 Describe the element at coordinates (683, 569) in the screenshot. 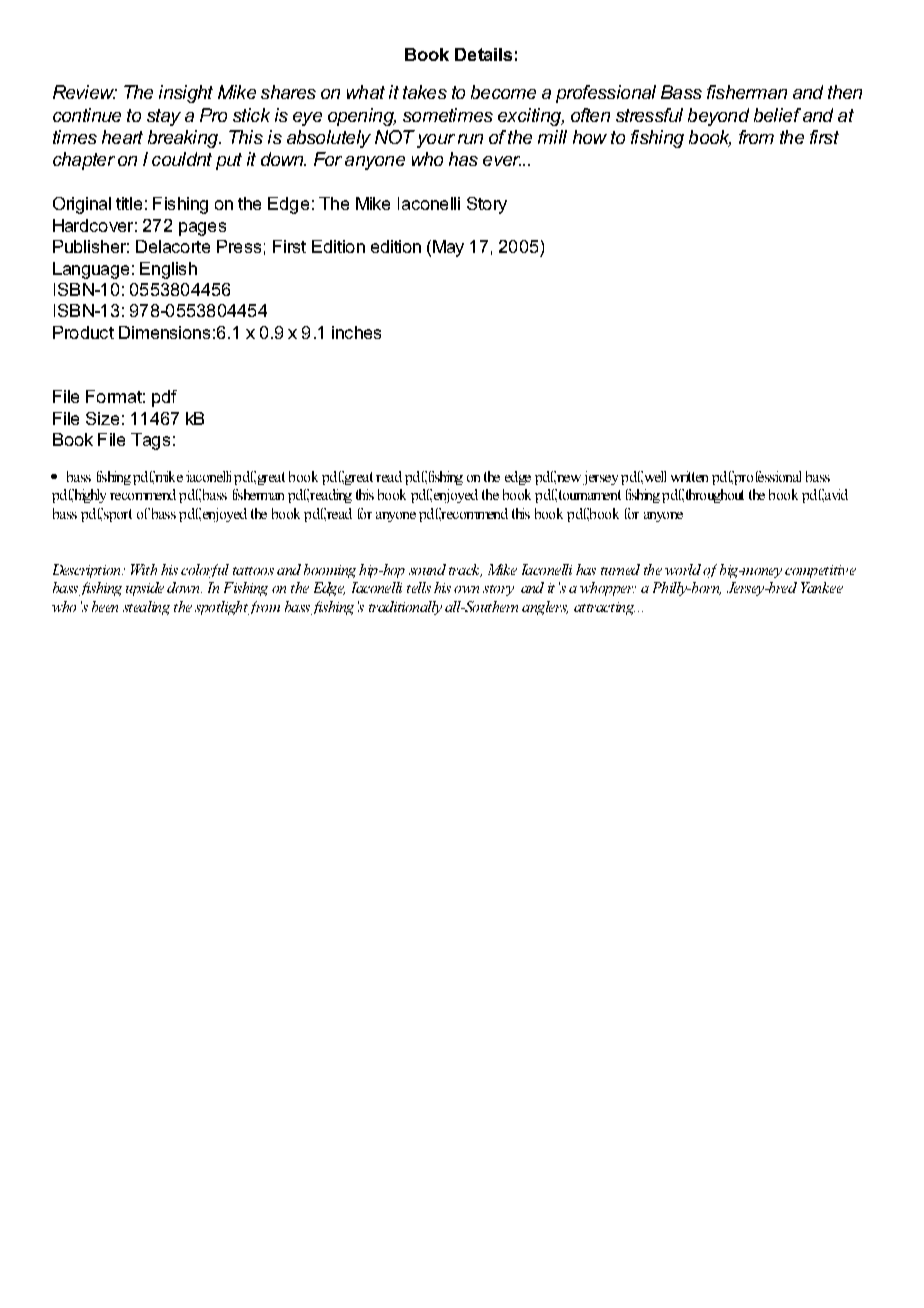

I see `world` at that location.
